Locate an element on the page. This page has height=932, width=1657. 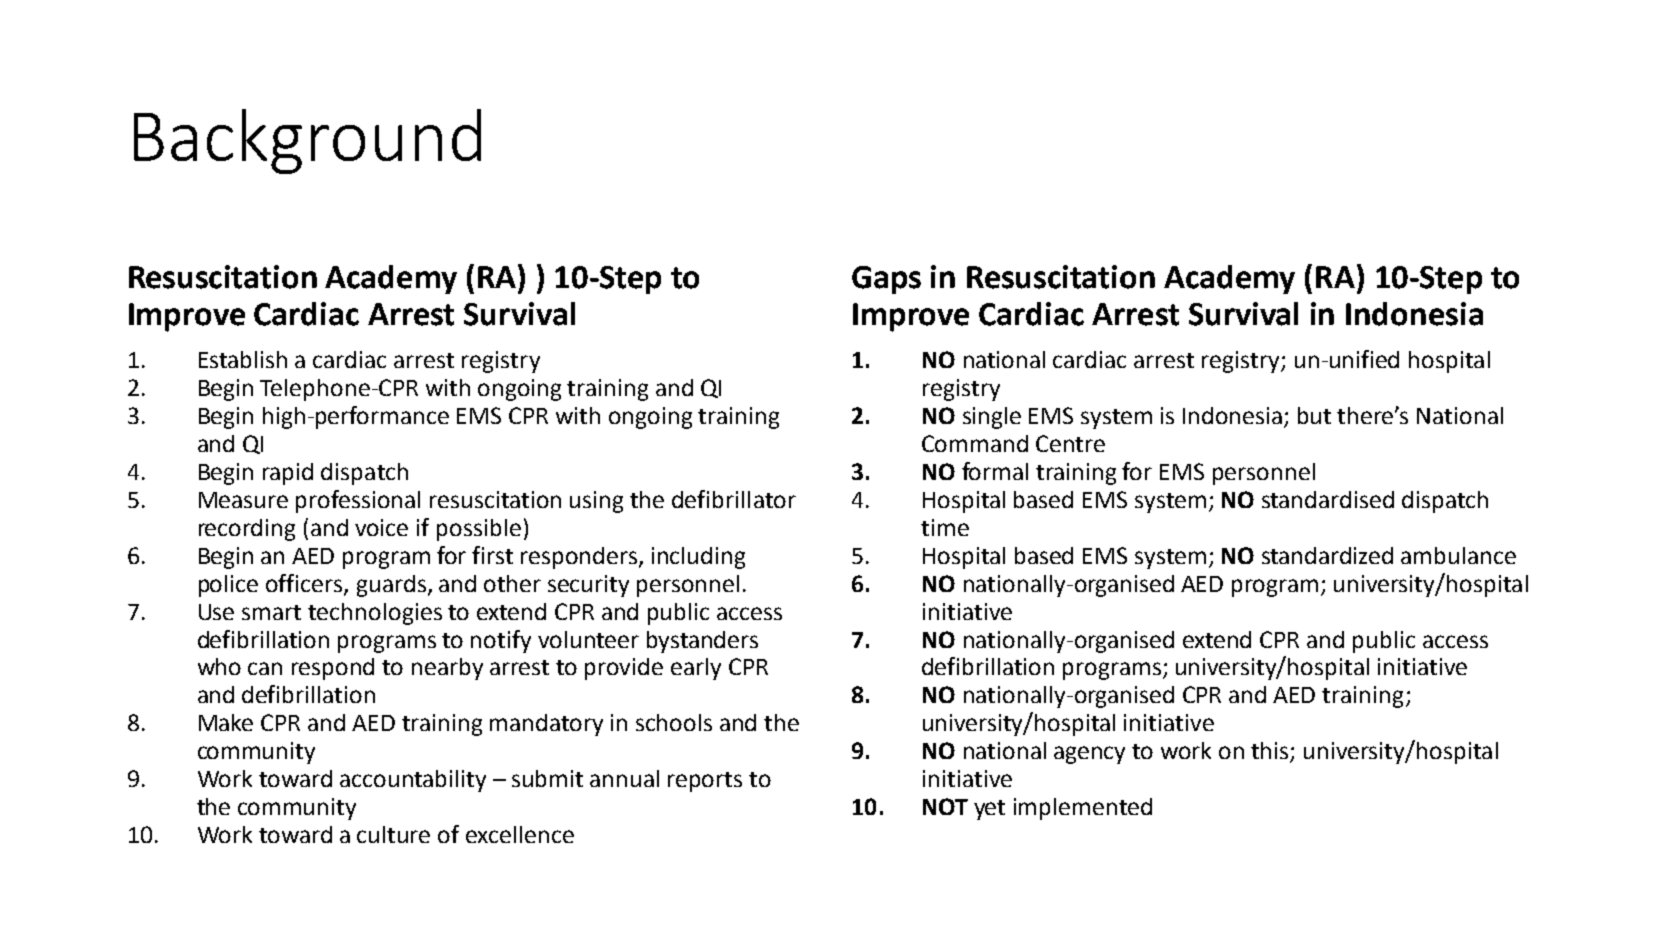
defibrillator is located at coordinates (734, 499).
